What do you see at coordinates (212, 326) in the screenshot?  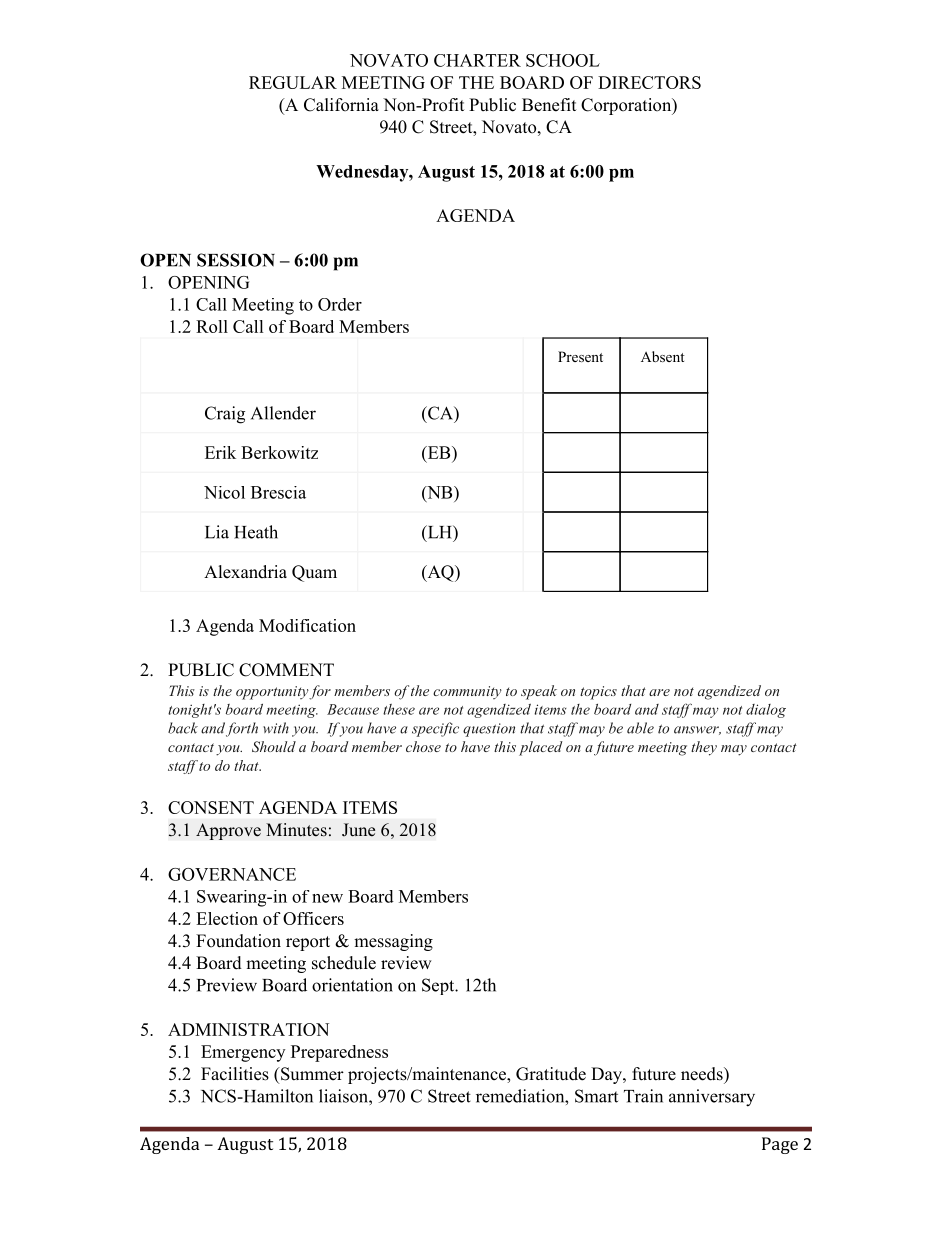 I see `Roll` at bounding box center [212, 326].
